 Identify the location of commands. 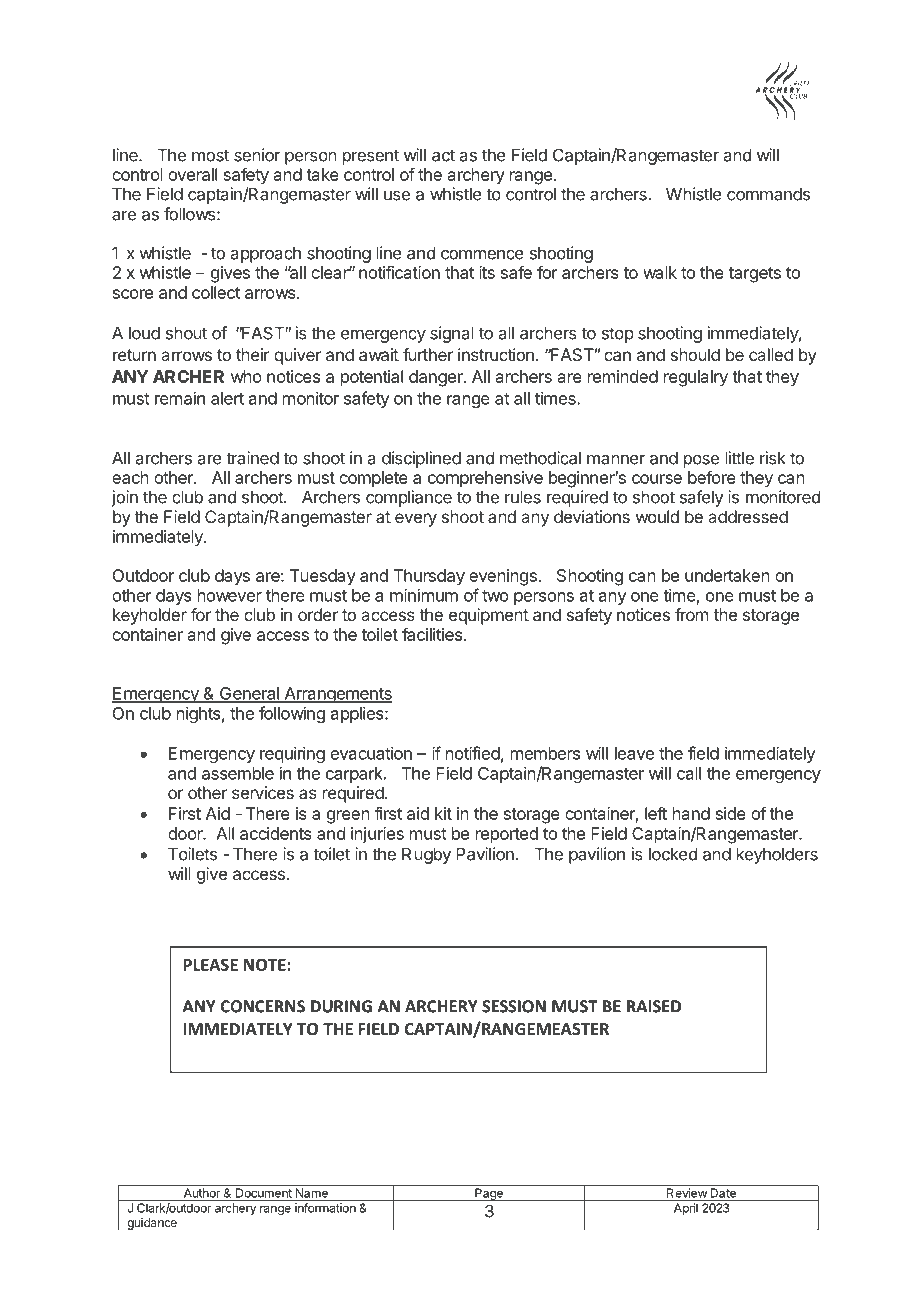
(768, 194).
